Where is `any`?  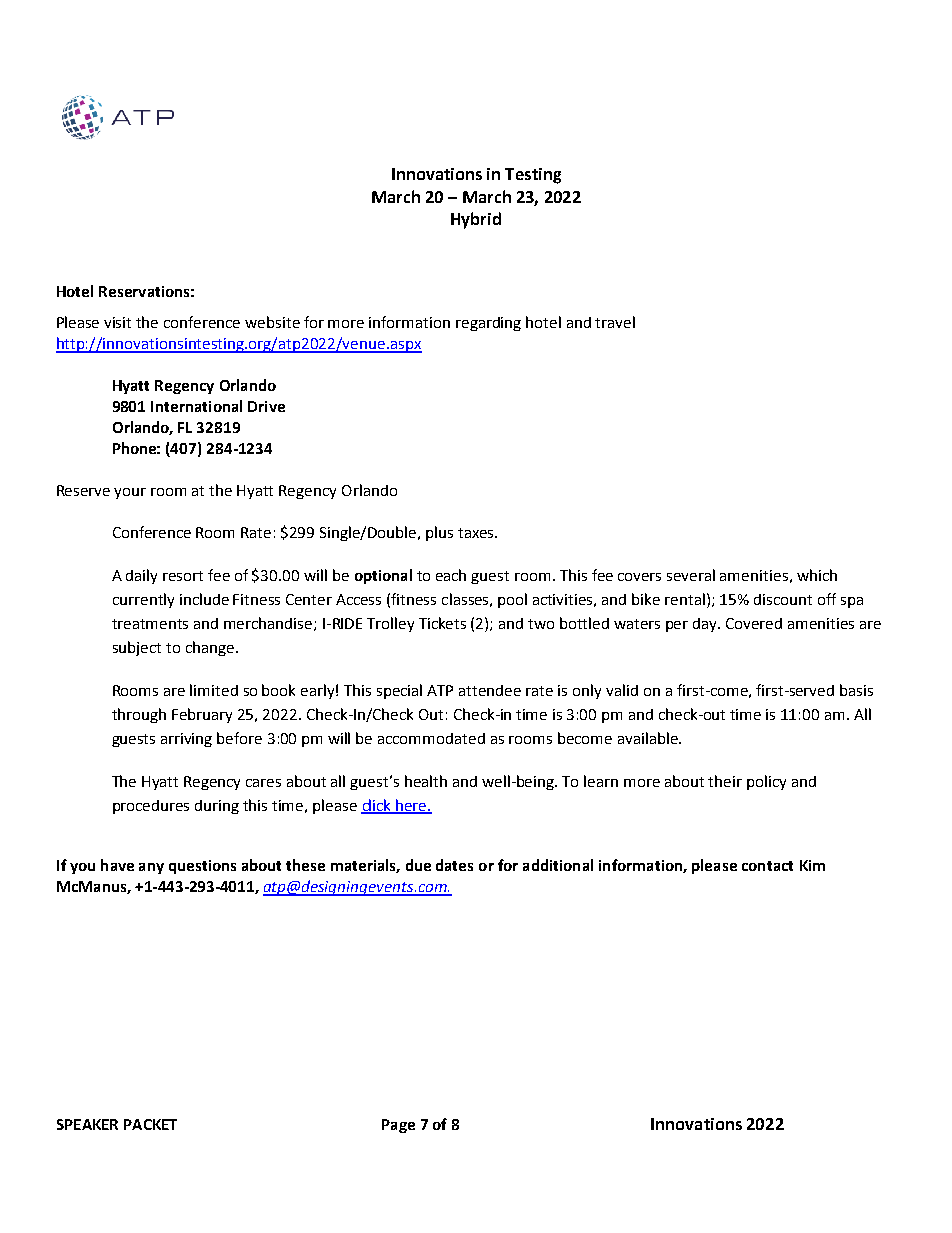 any is located at coordinates (151, 868).
